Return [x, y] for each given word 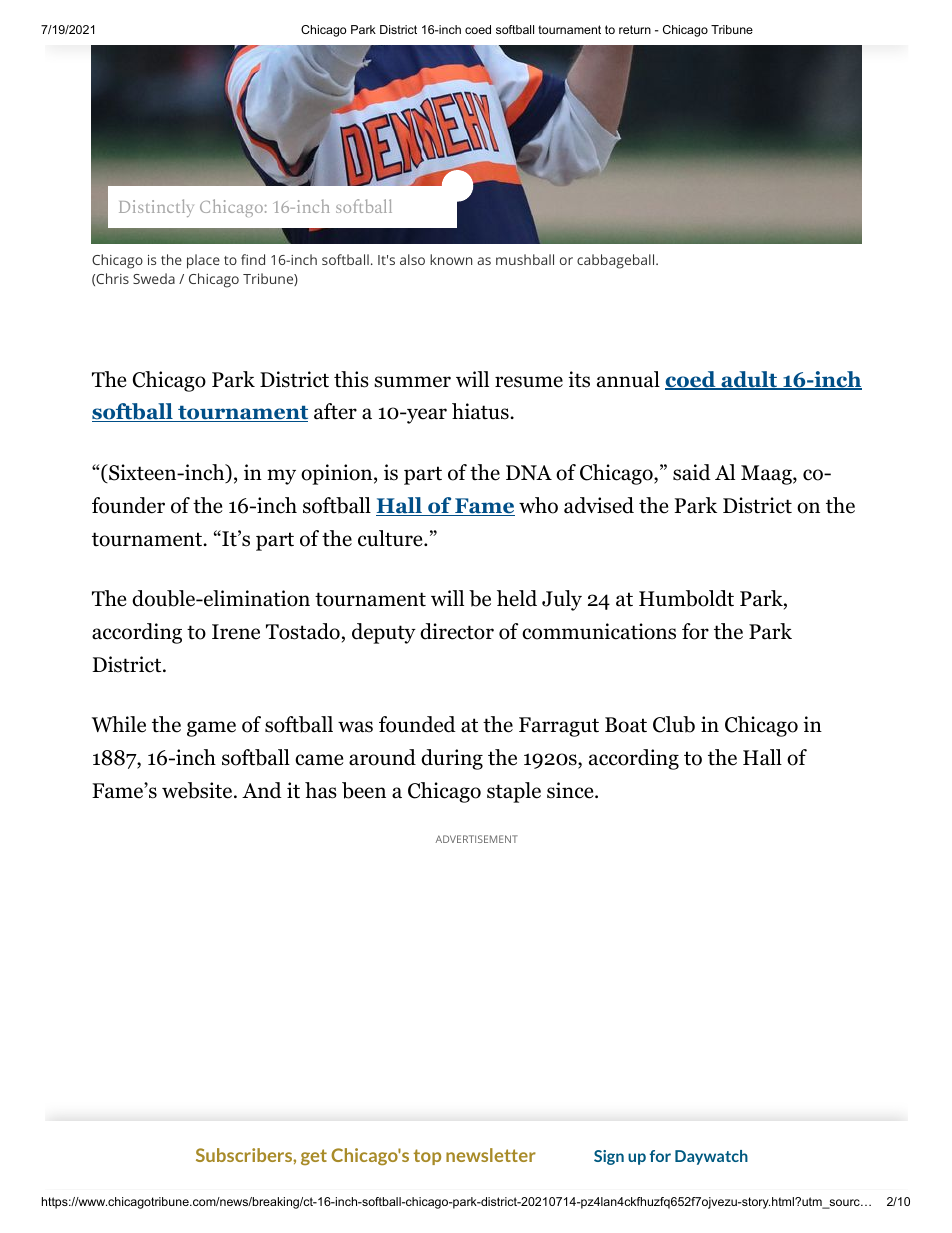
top [427, 1157]
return [635, 29]
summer [412, 382]
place [203, 261]
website [197, 790]
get [314, 1157]
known [451, 259]
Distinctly [156, 208]
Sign [609, 1157]
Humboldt [686, 598]
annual [628, 379]
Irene [236, 632]
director [457, 631]
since [571, 790]
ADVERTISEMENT [477, 839]
